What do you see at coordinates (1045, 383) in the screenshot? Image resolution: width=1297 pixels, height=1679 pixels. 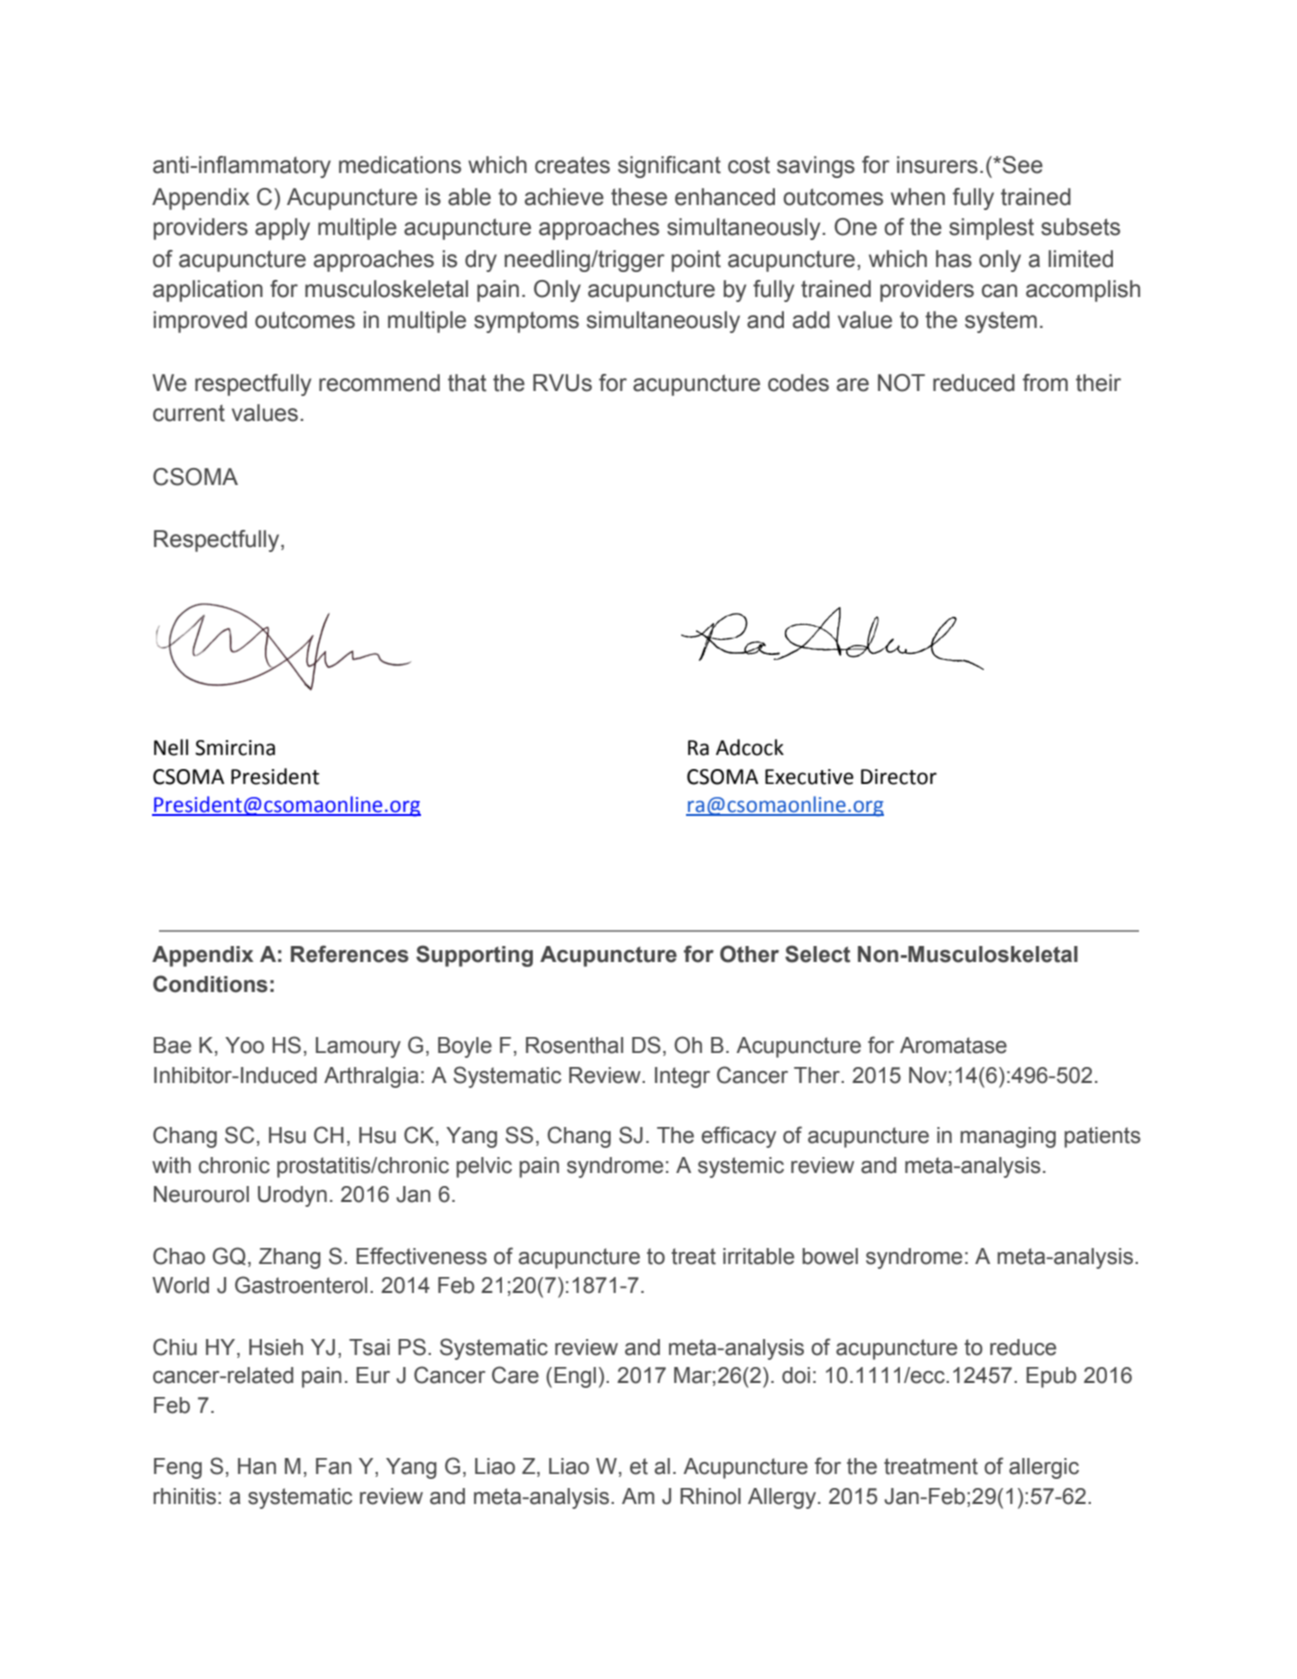 I see `from` at bounding box center [1045, 383].
